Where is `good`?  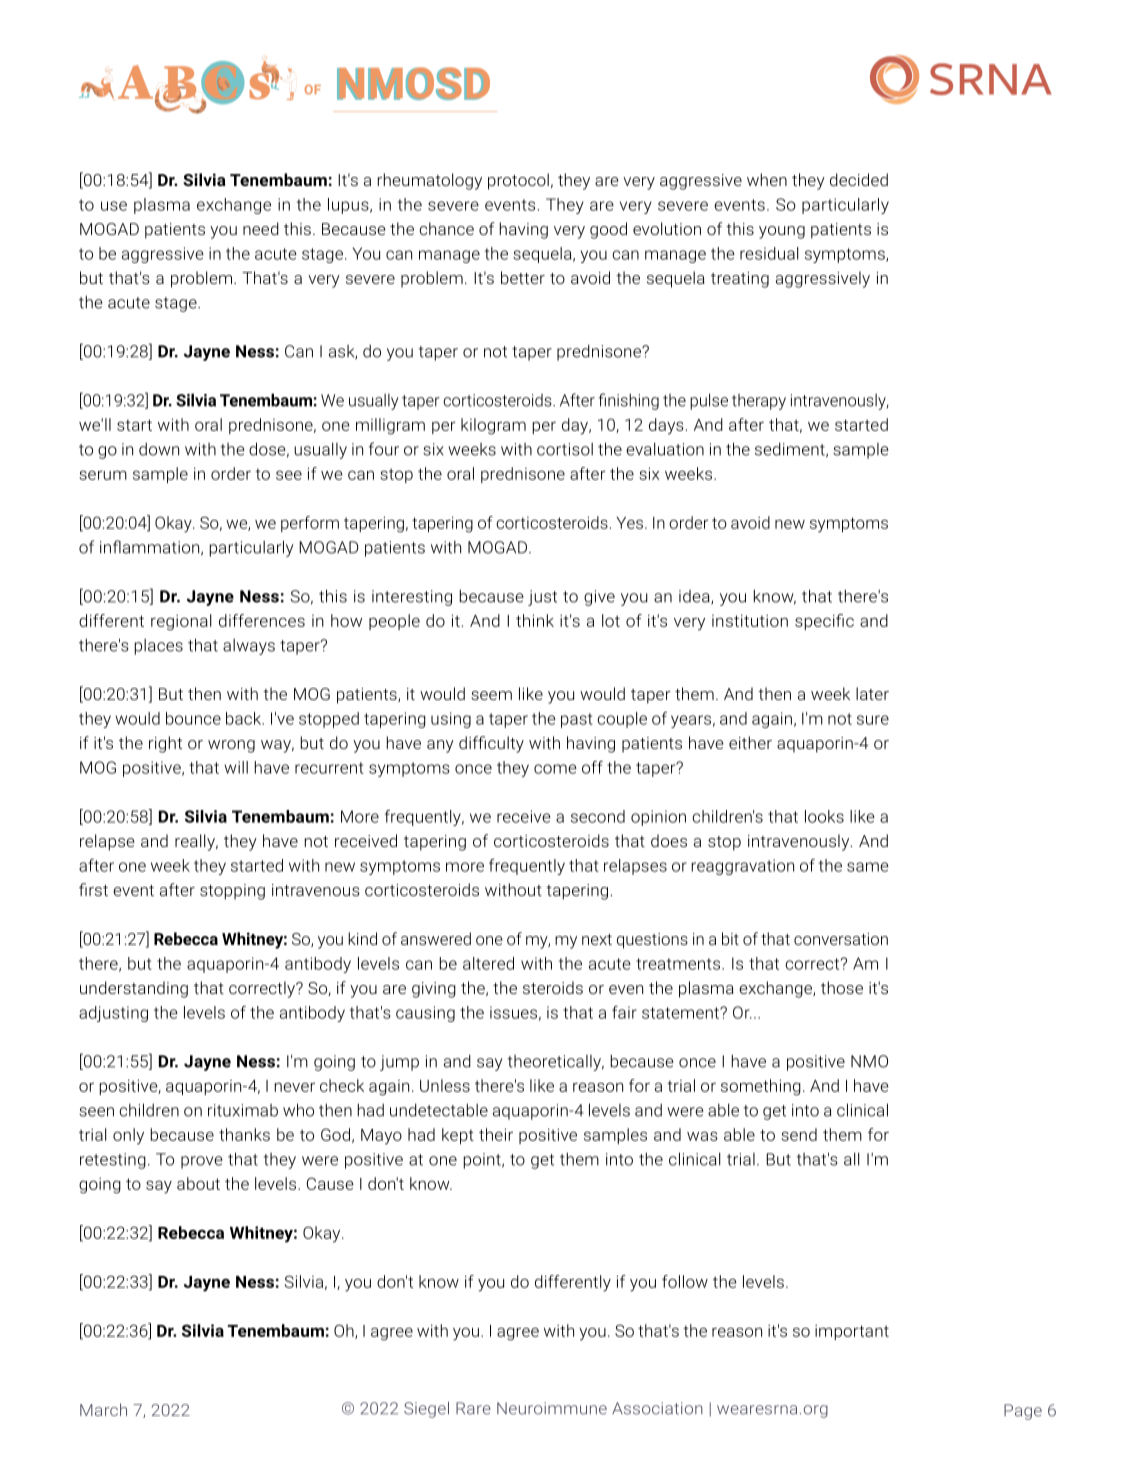 good is located at coordinates (608, 230).
